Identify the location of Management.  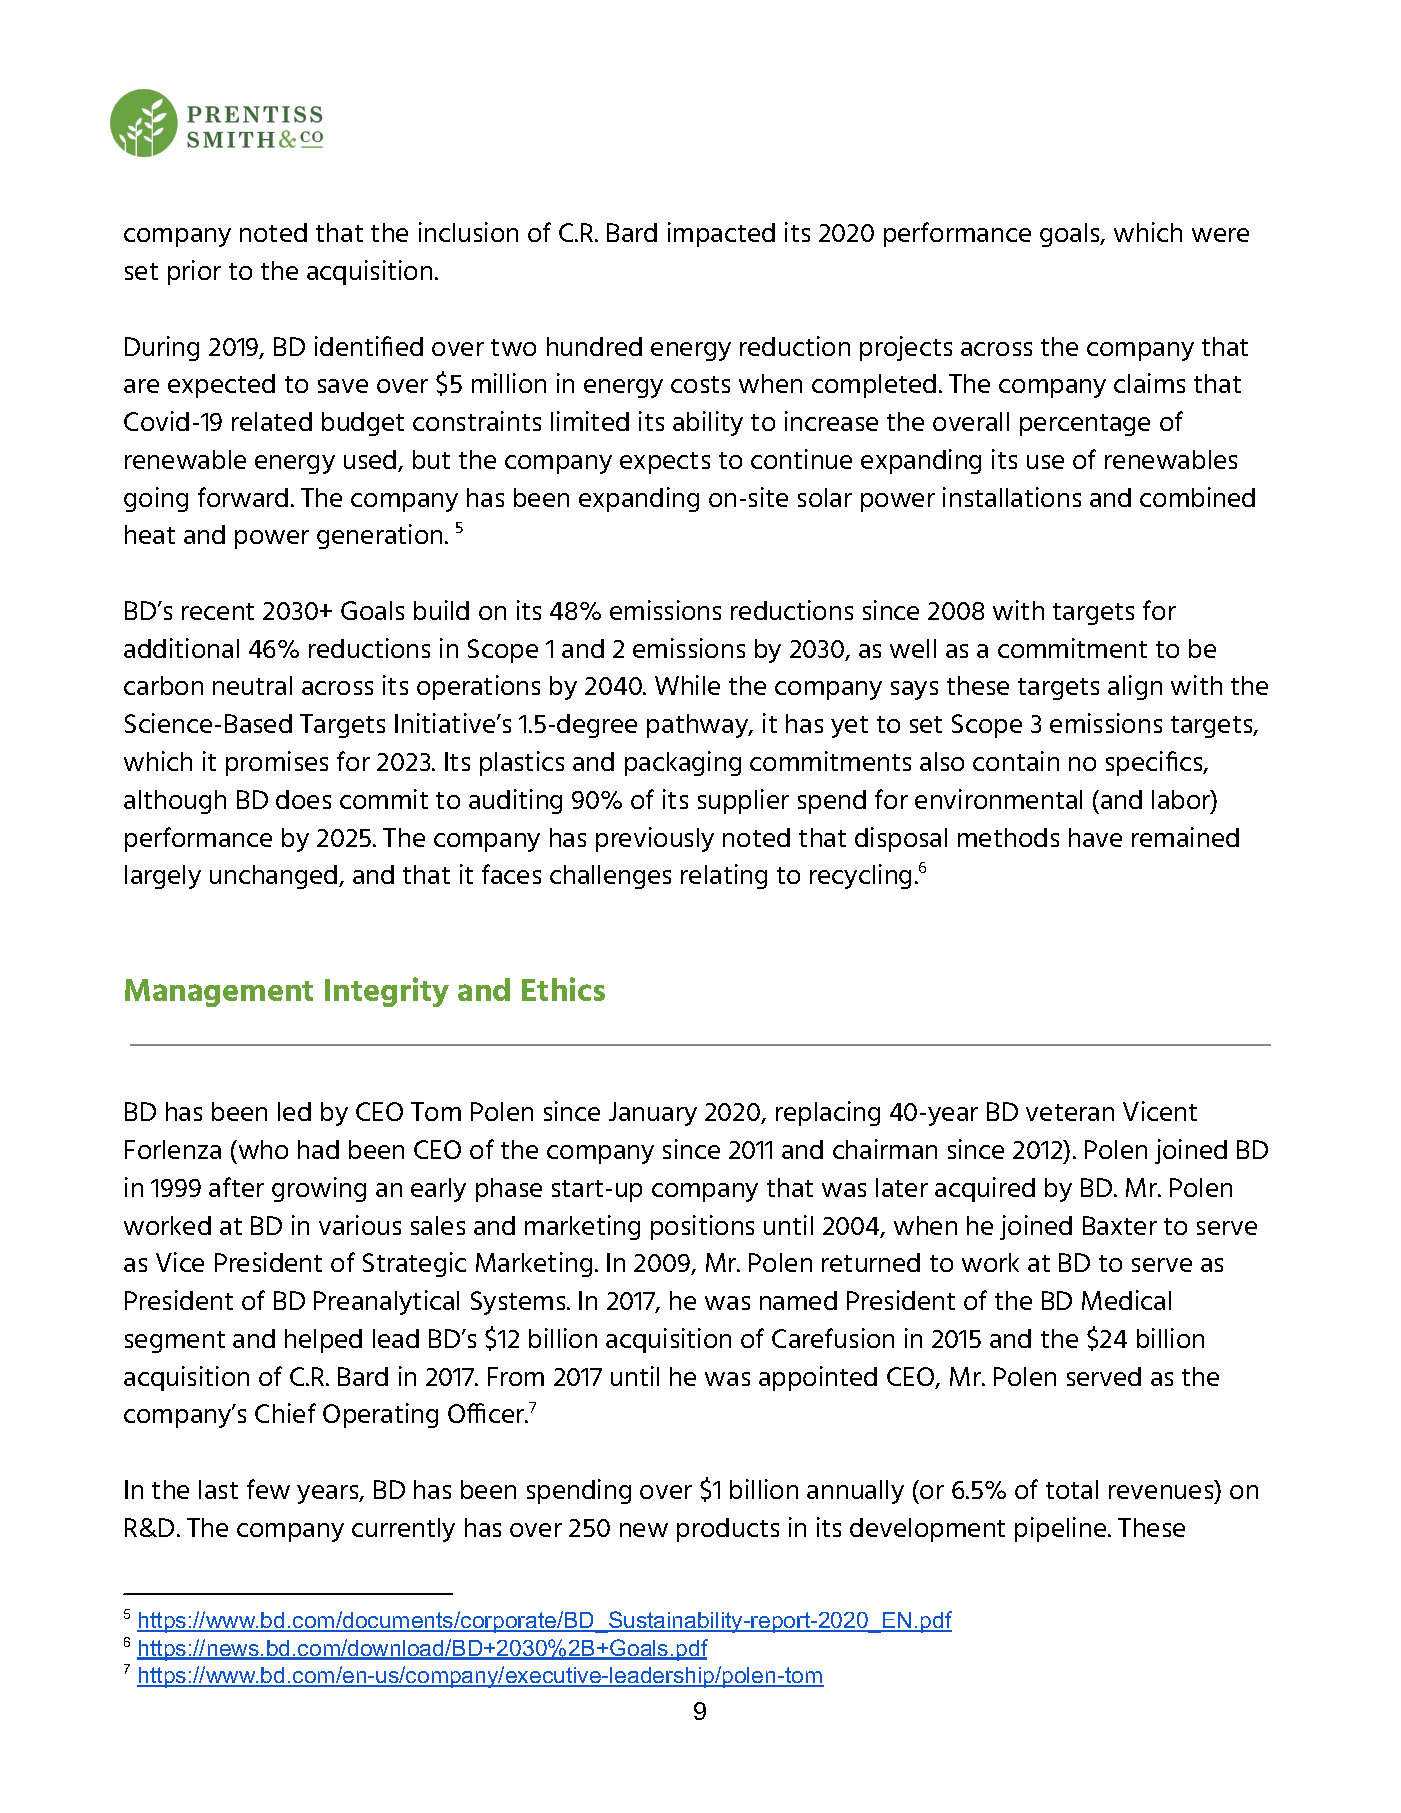
(219, 993).
